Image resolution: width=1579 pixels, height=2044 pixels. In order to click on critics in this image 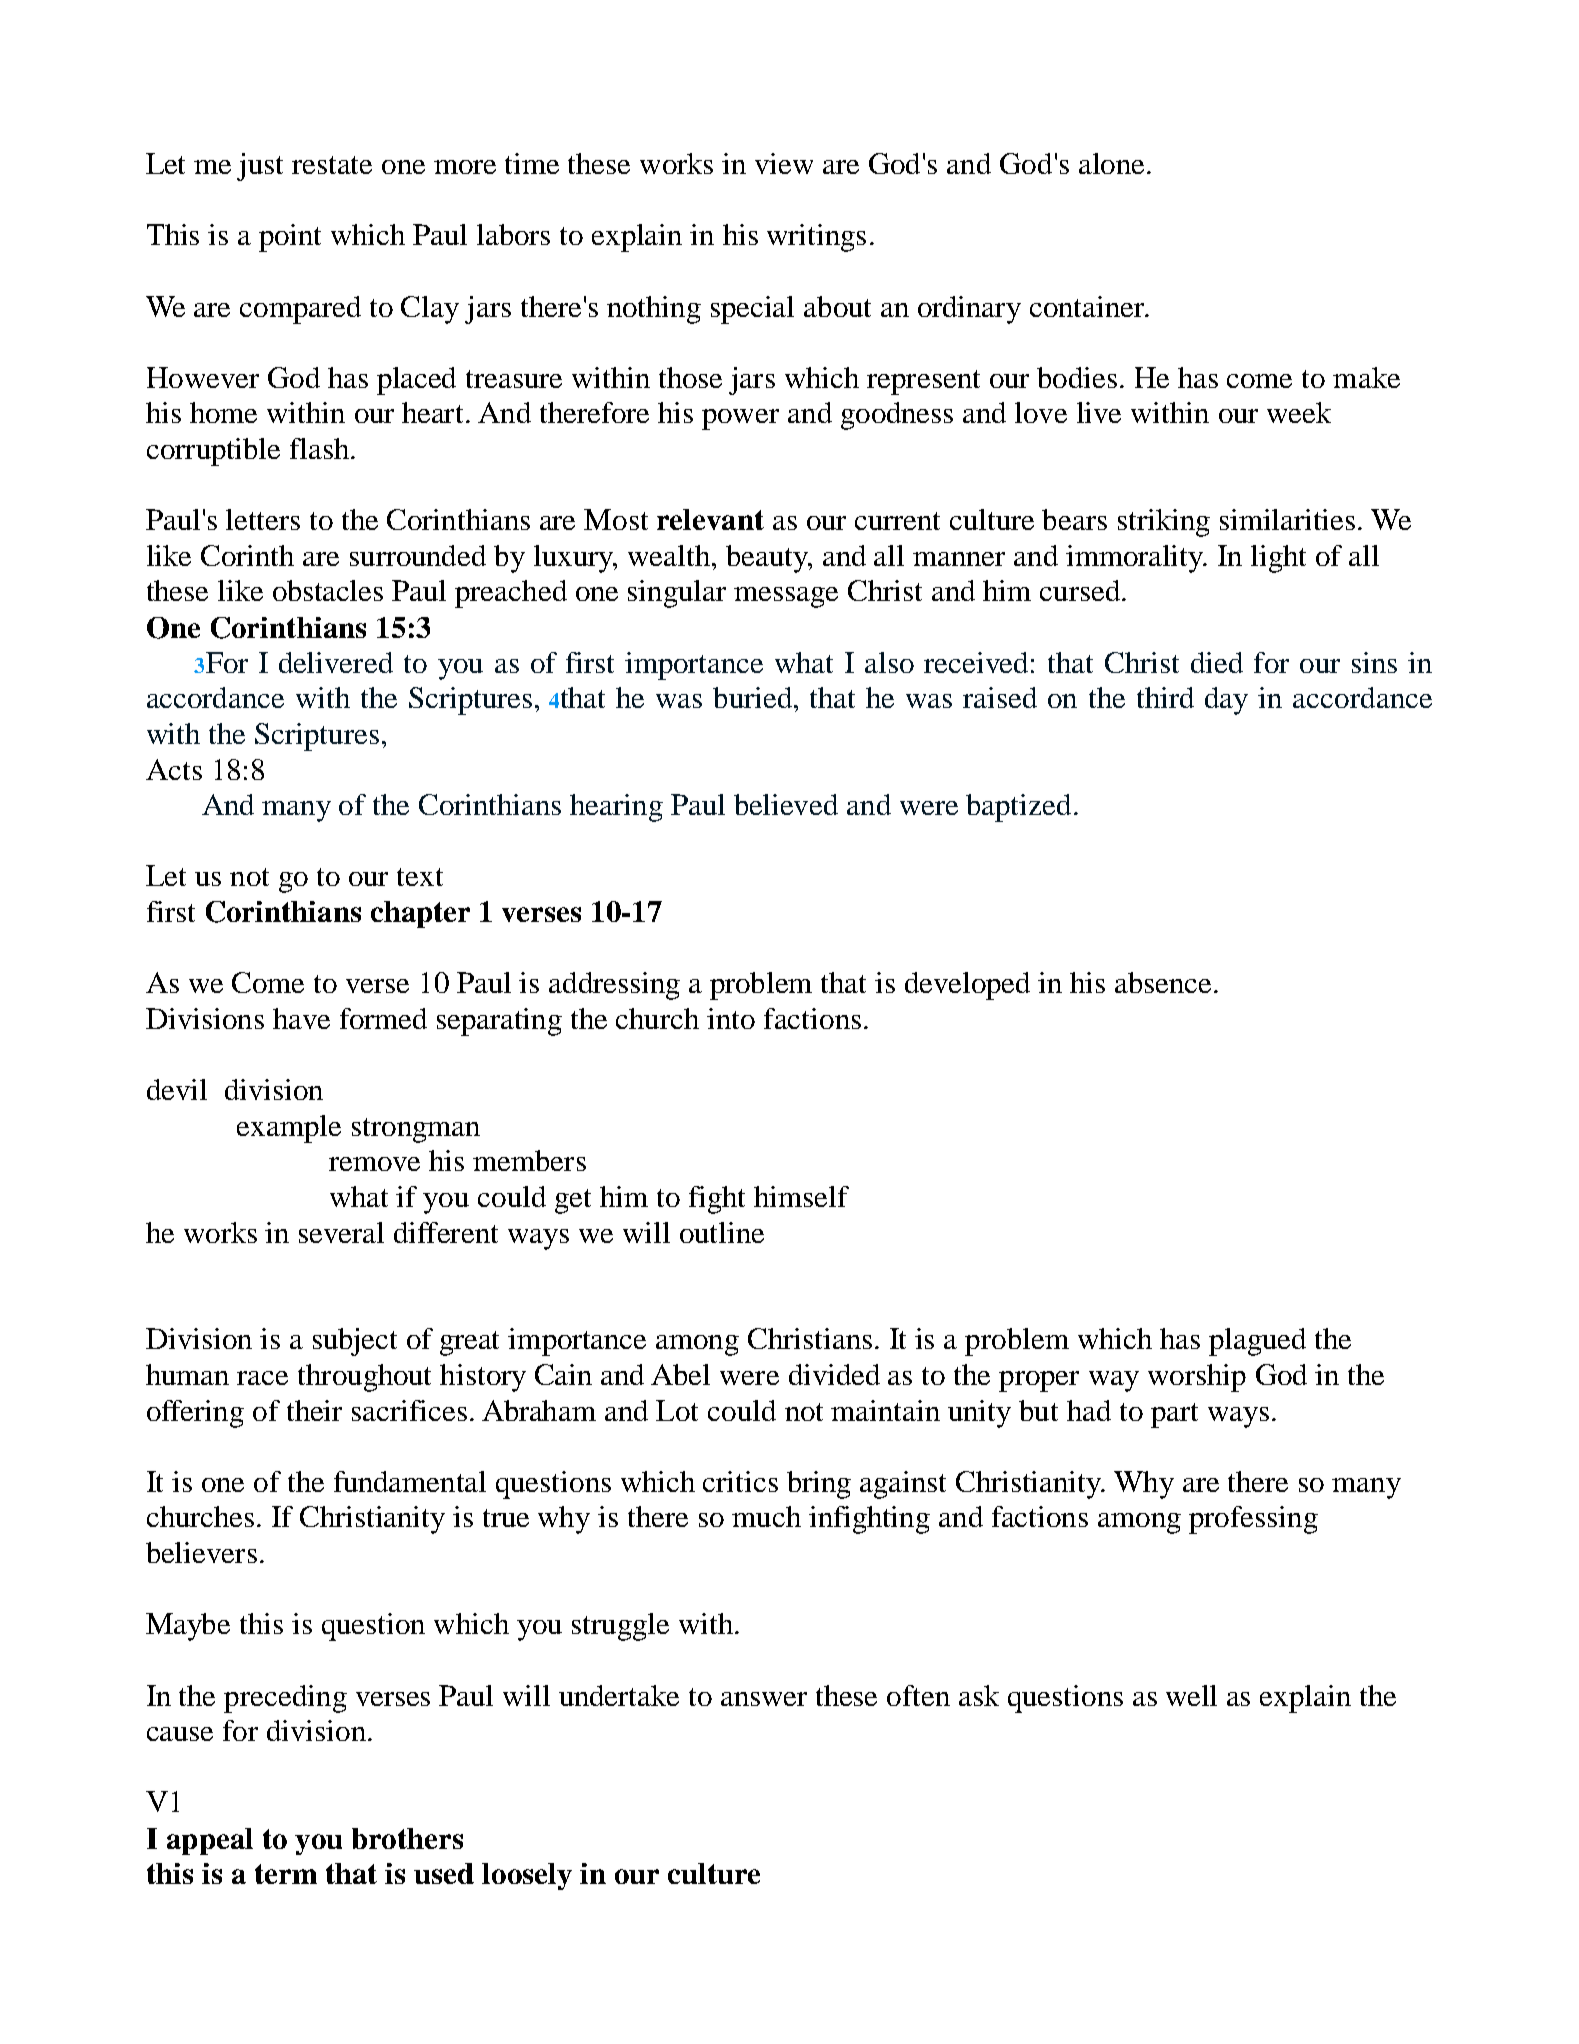, I will do `click(740, 1481)`.
